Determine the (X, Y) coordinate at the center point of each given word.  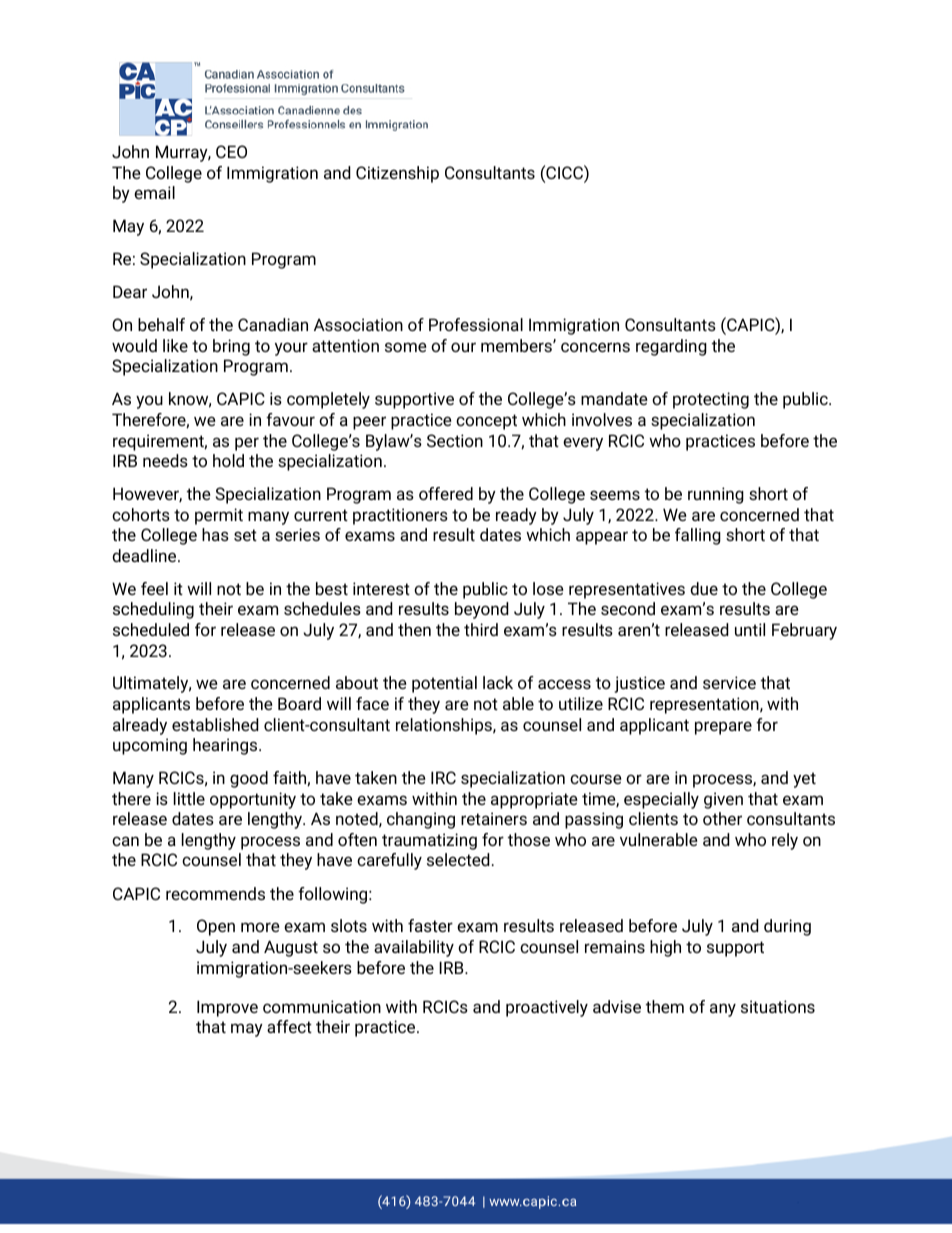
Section (455, 440)
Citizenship (397, 174)
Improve (227, 1008)
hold (228, 460)
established (215, 724)
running (716, 495)
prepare (723, 728)
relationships (445, 726)
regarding (671, 347)
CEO (231, 151)
